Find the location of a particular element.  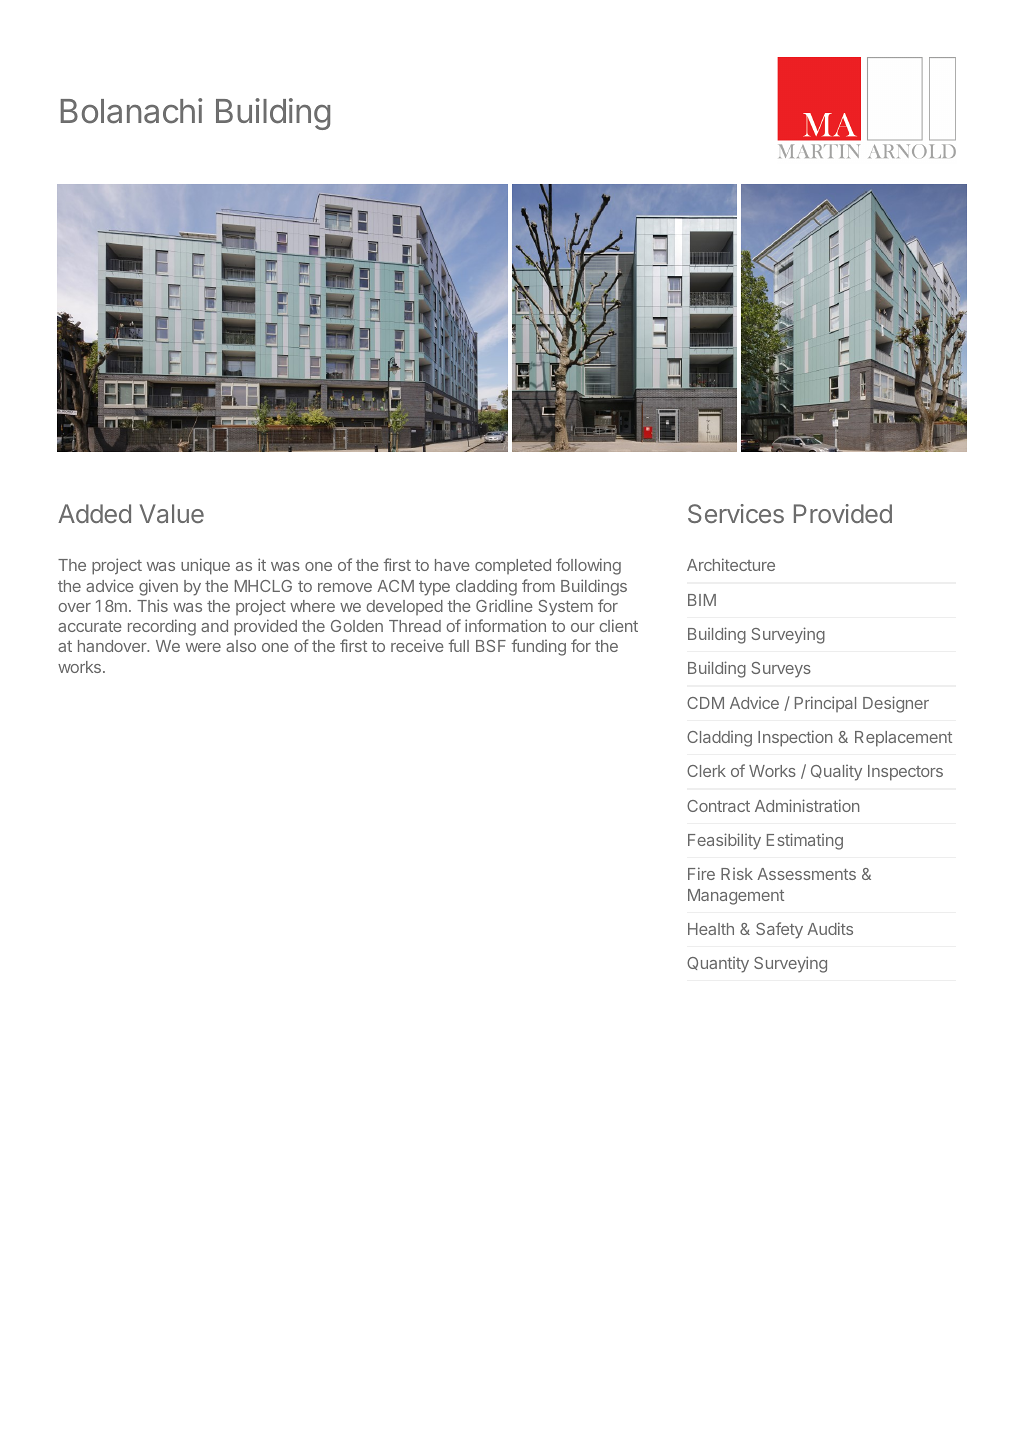

were is located at coordinates (203, 647).
